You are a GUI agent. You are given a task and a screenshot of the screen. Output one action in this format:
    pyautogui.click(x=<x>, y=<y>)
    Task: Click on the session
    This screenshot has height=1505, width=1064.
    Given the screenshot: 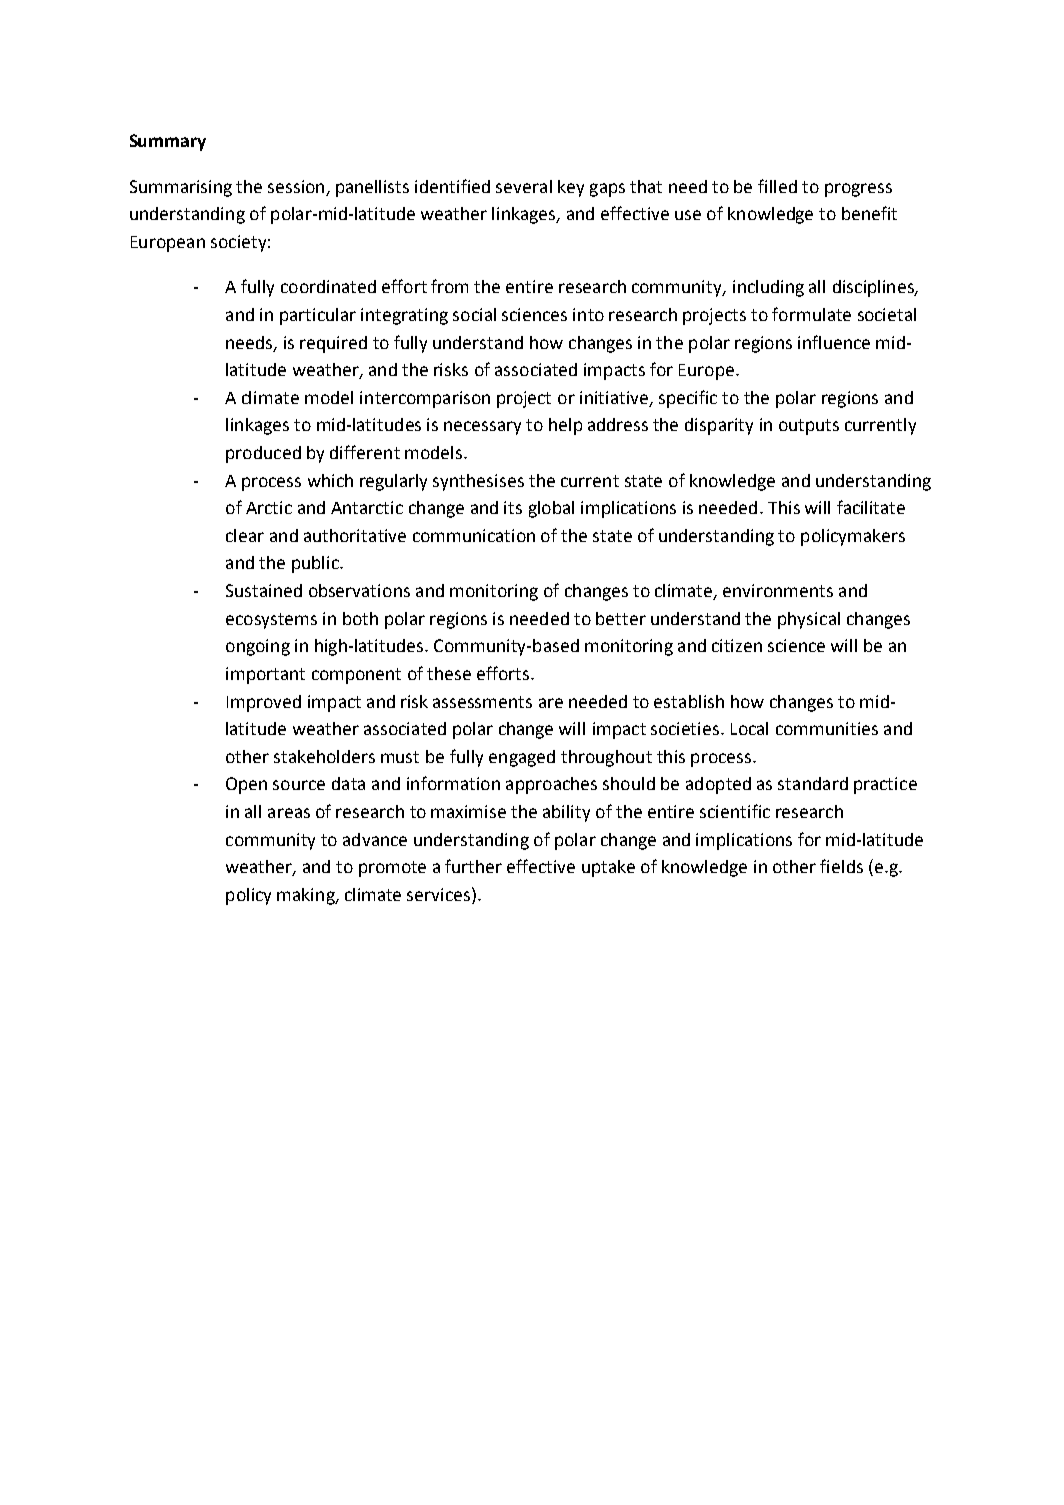 What is the action you would take?
    pyautogui.click(x=296, y=186)
